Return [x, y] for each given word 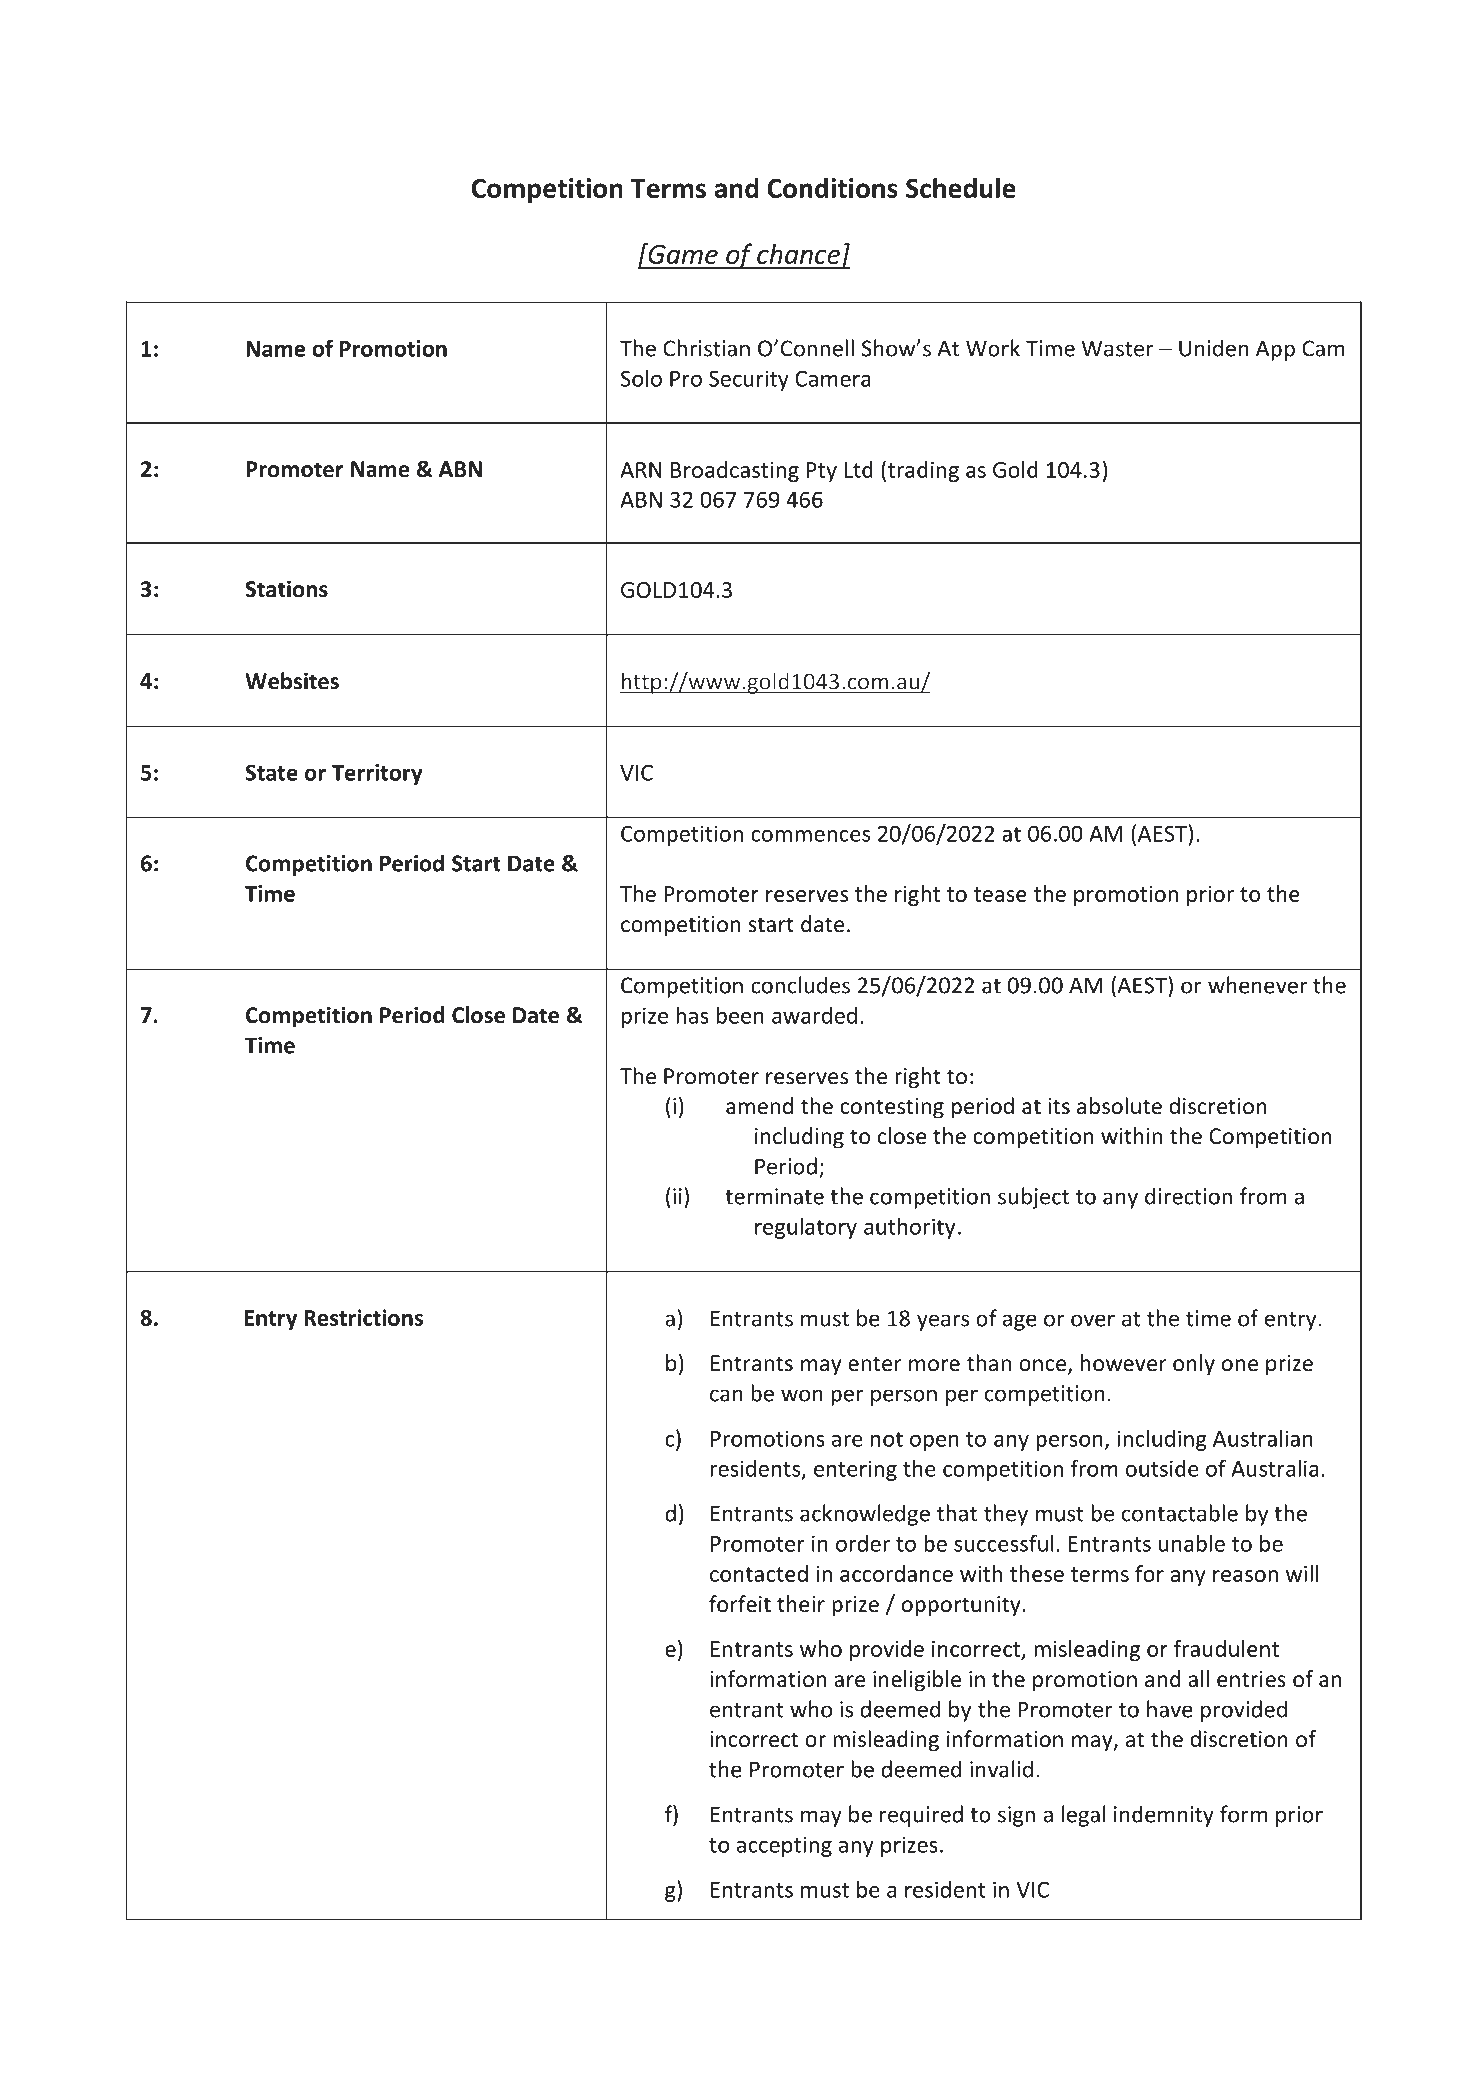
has [692, 1015]
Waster [1118, 348]
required [921, 1816]
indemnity [1164, 1816]
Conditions [832, 187]
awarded [814, 1015]
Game [682, 253]
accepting [784, 1846]
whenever [1257, 985]
